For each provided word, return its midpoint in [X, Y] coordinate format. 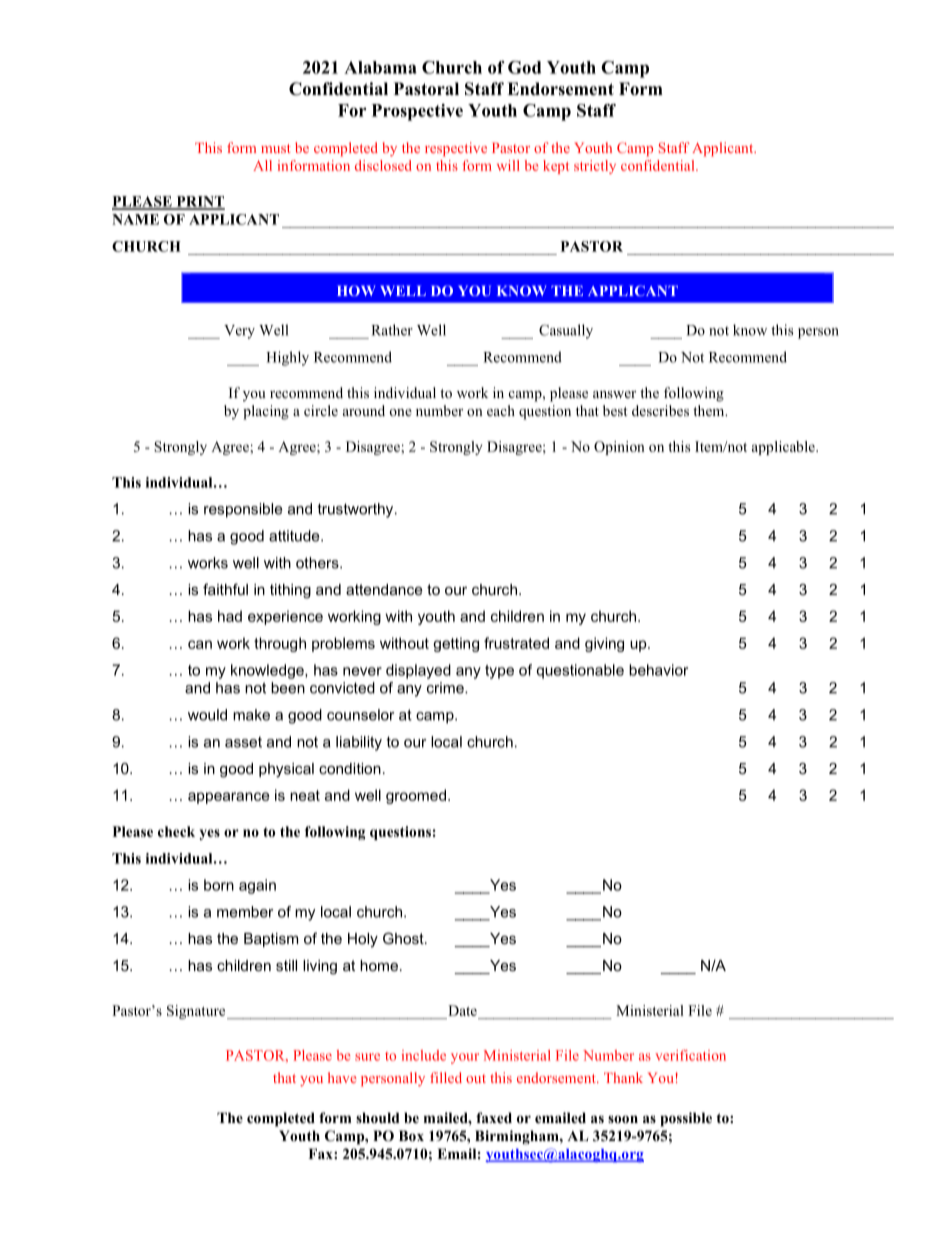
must [276, 148]
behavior [658, 670]
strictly [595, 167]
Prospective [417, 112]
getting [456, 644]
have [342, 1077]
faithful [225, 589]
